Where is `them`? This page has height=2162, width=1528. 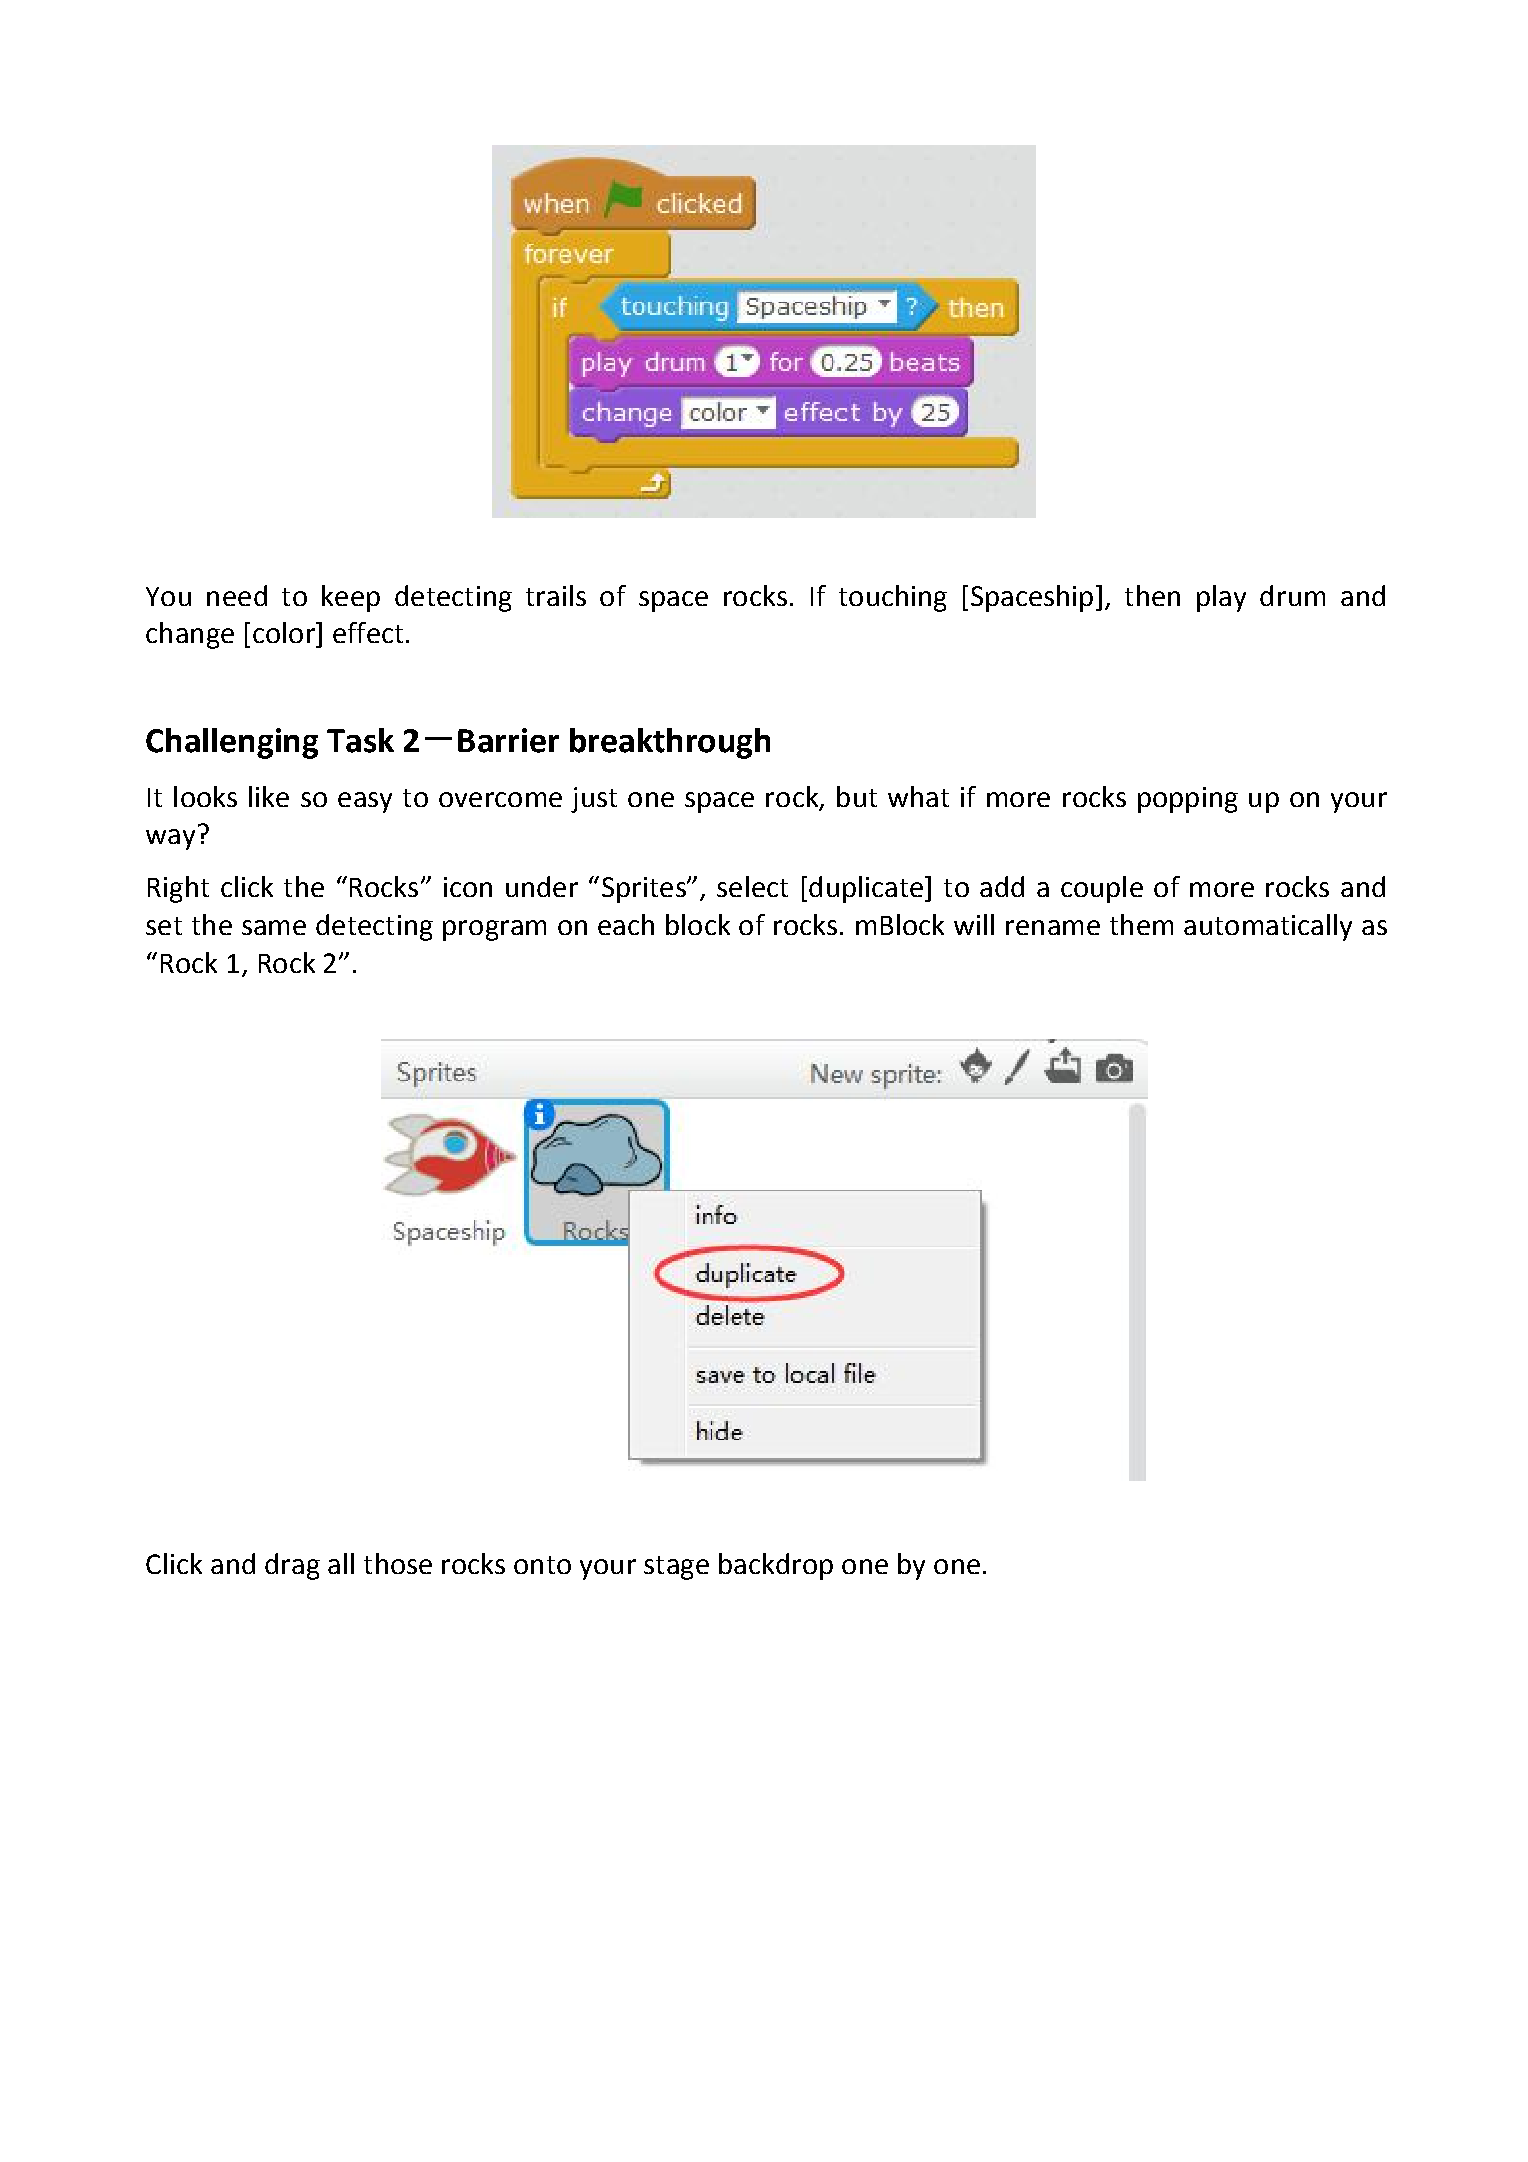 them is located at coordinates (1141, 924).
